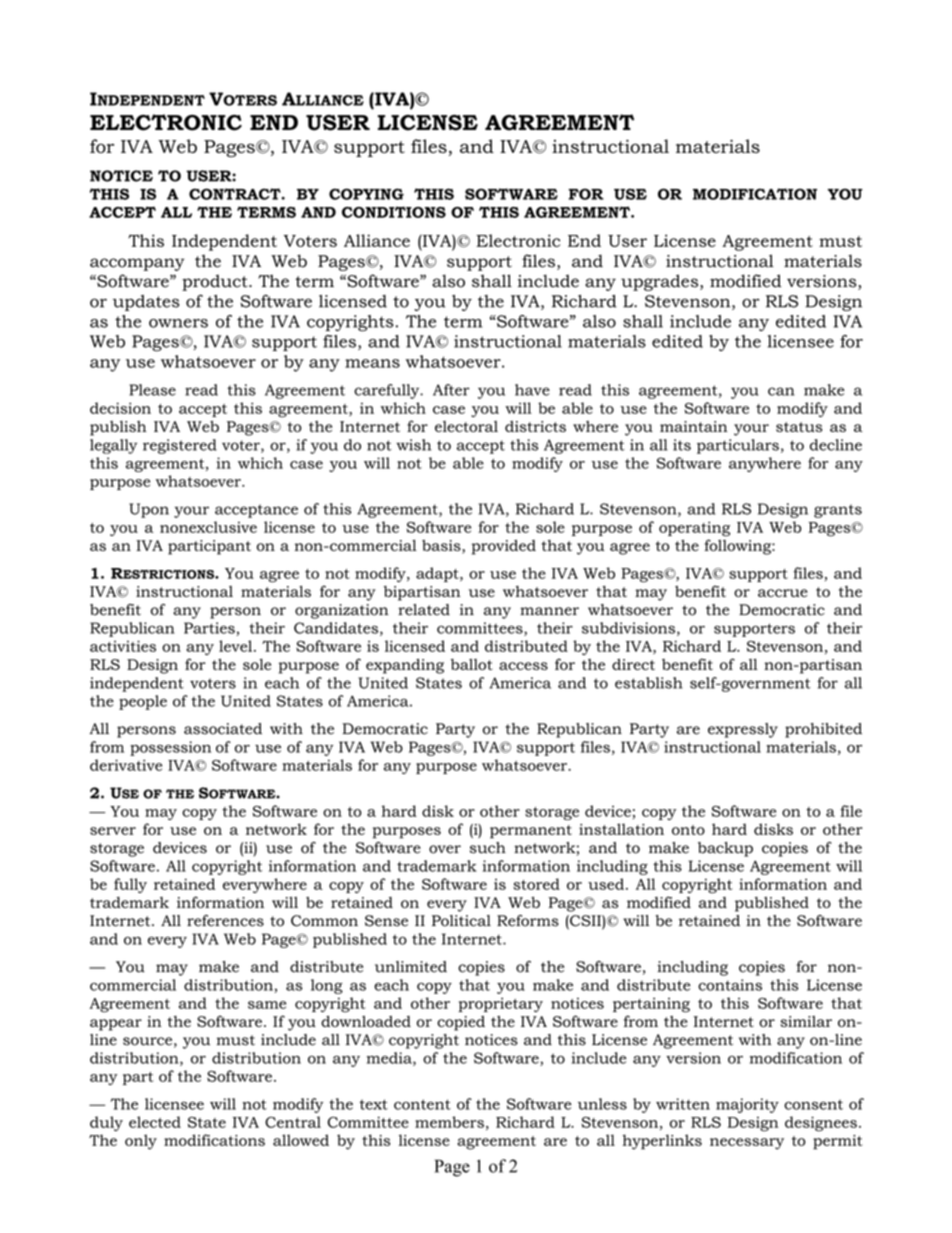 This screenshot has width=952, height=1233. What do you see at coordinates (466, 426) in the screenshot?
I see `electoral` at bounding box center [466, 426].
